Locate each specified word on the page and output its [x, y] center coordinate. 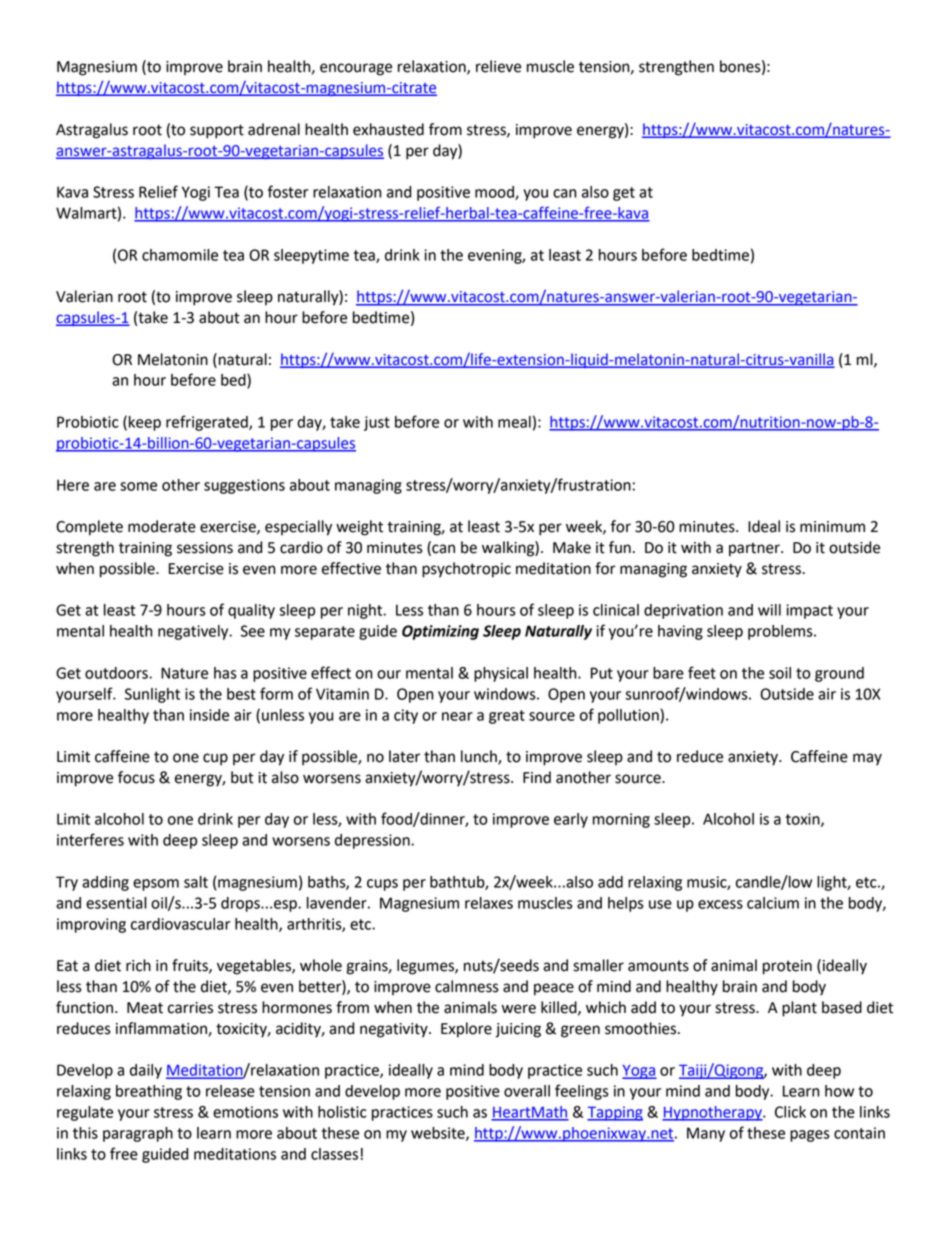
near [457, 716]
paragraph [138, 1134]
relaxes [489, 903]
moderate [162, 526]
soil [780, 673]
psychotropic [466, 570]
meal [514, 422]
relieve [498, 66]
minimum [832, 527]
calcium [773, 903]
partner [755, 550]
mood [495, 193]
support [217, 131]
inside [209, 715]
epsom [156, 885]
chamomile [180, 255]
